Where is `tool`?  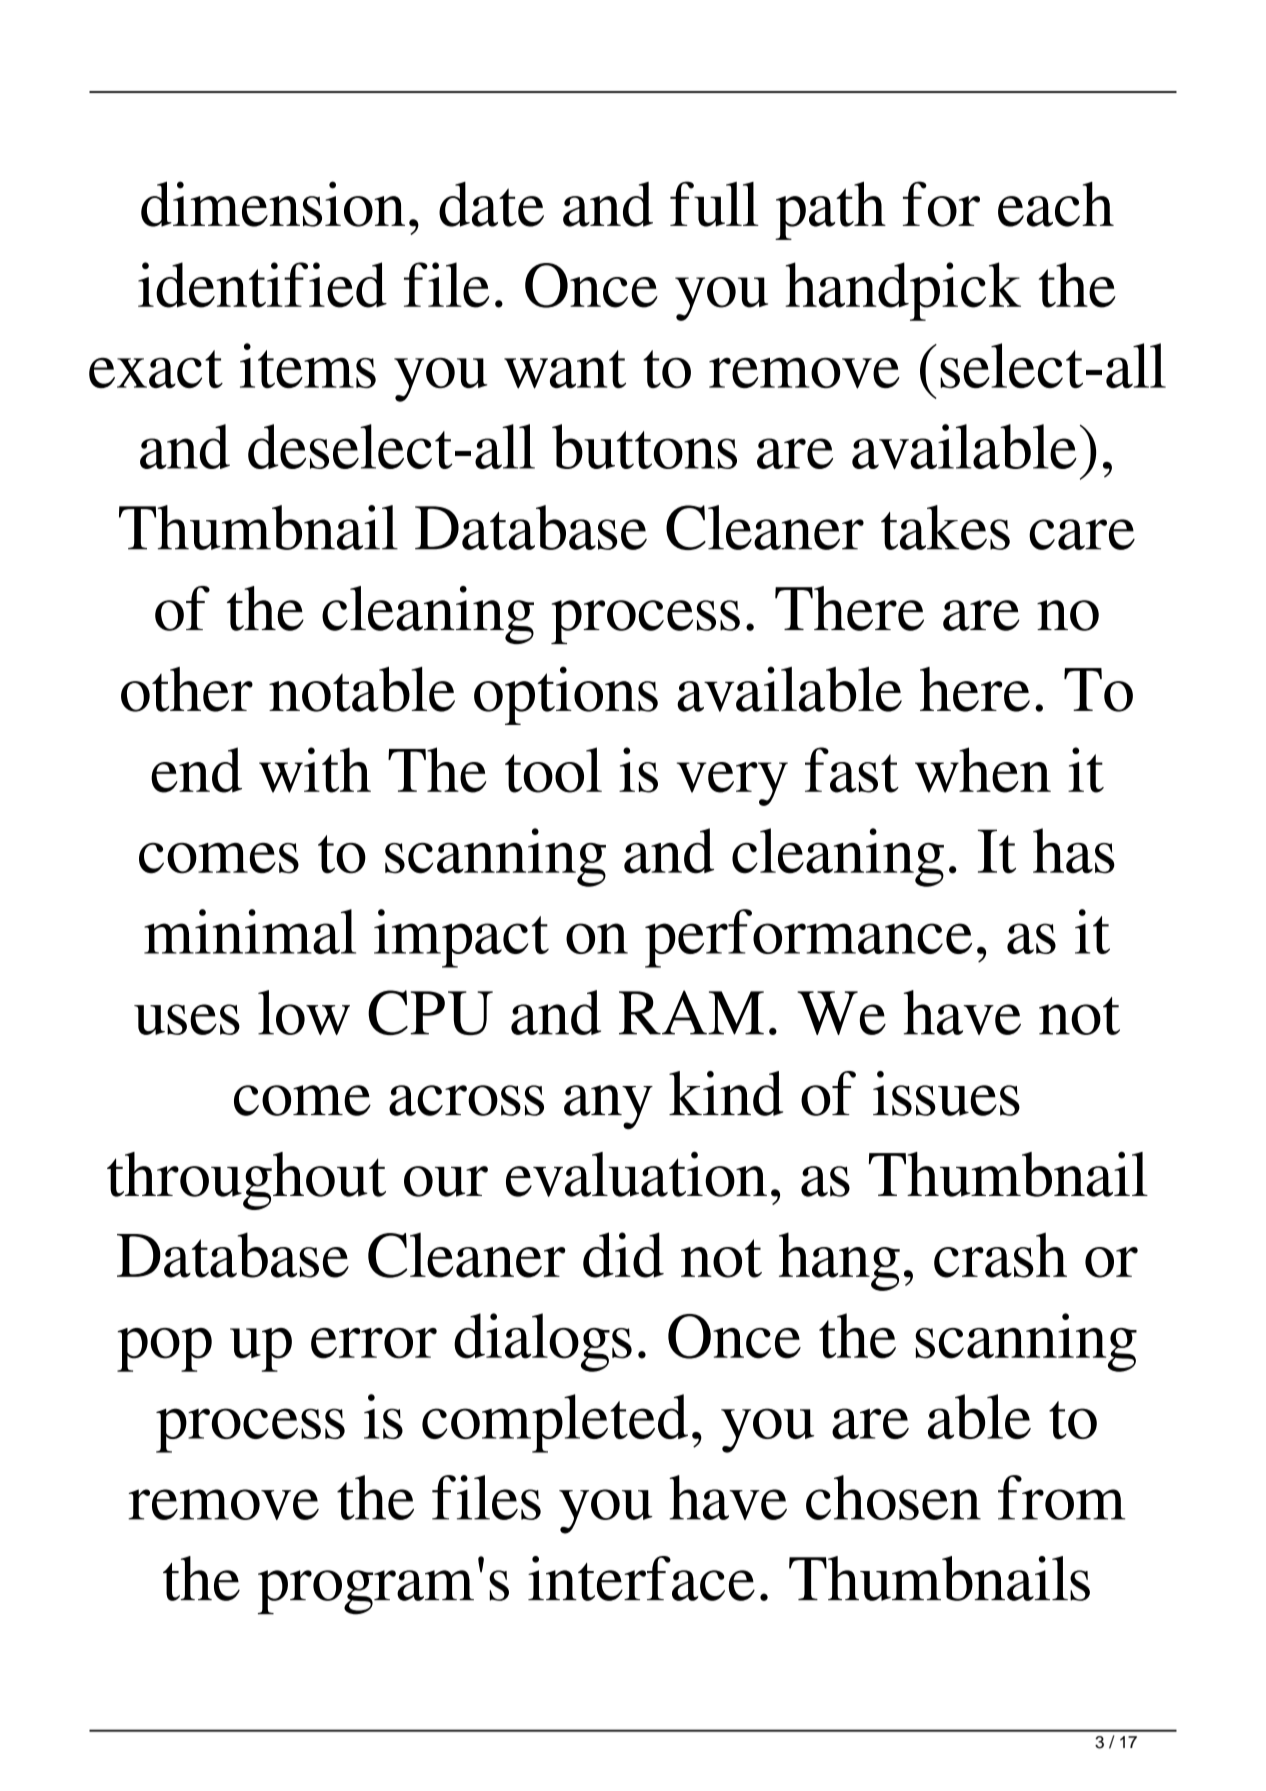
tool is located at coordinates (553, 770).
